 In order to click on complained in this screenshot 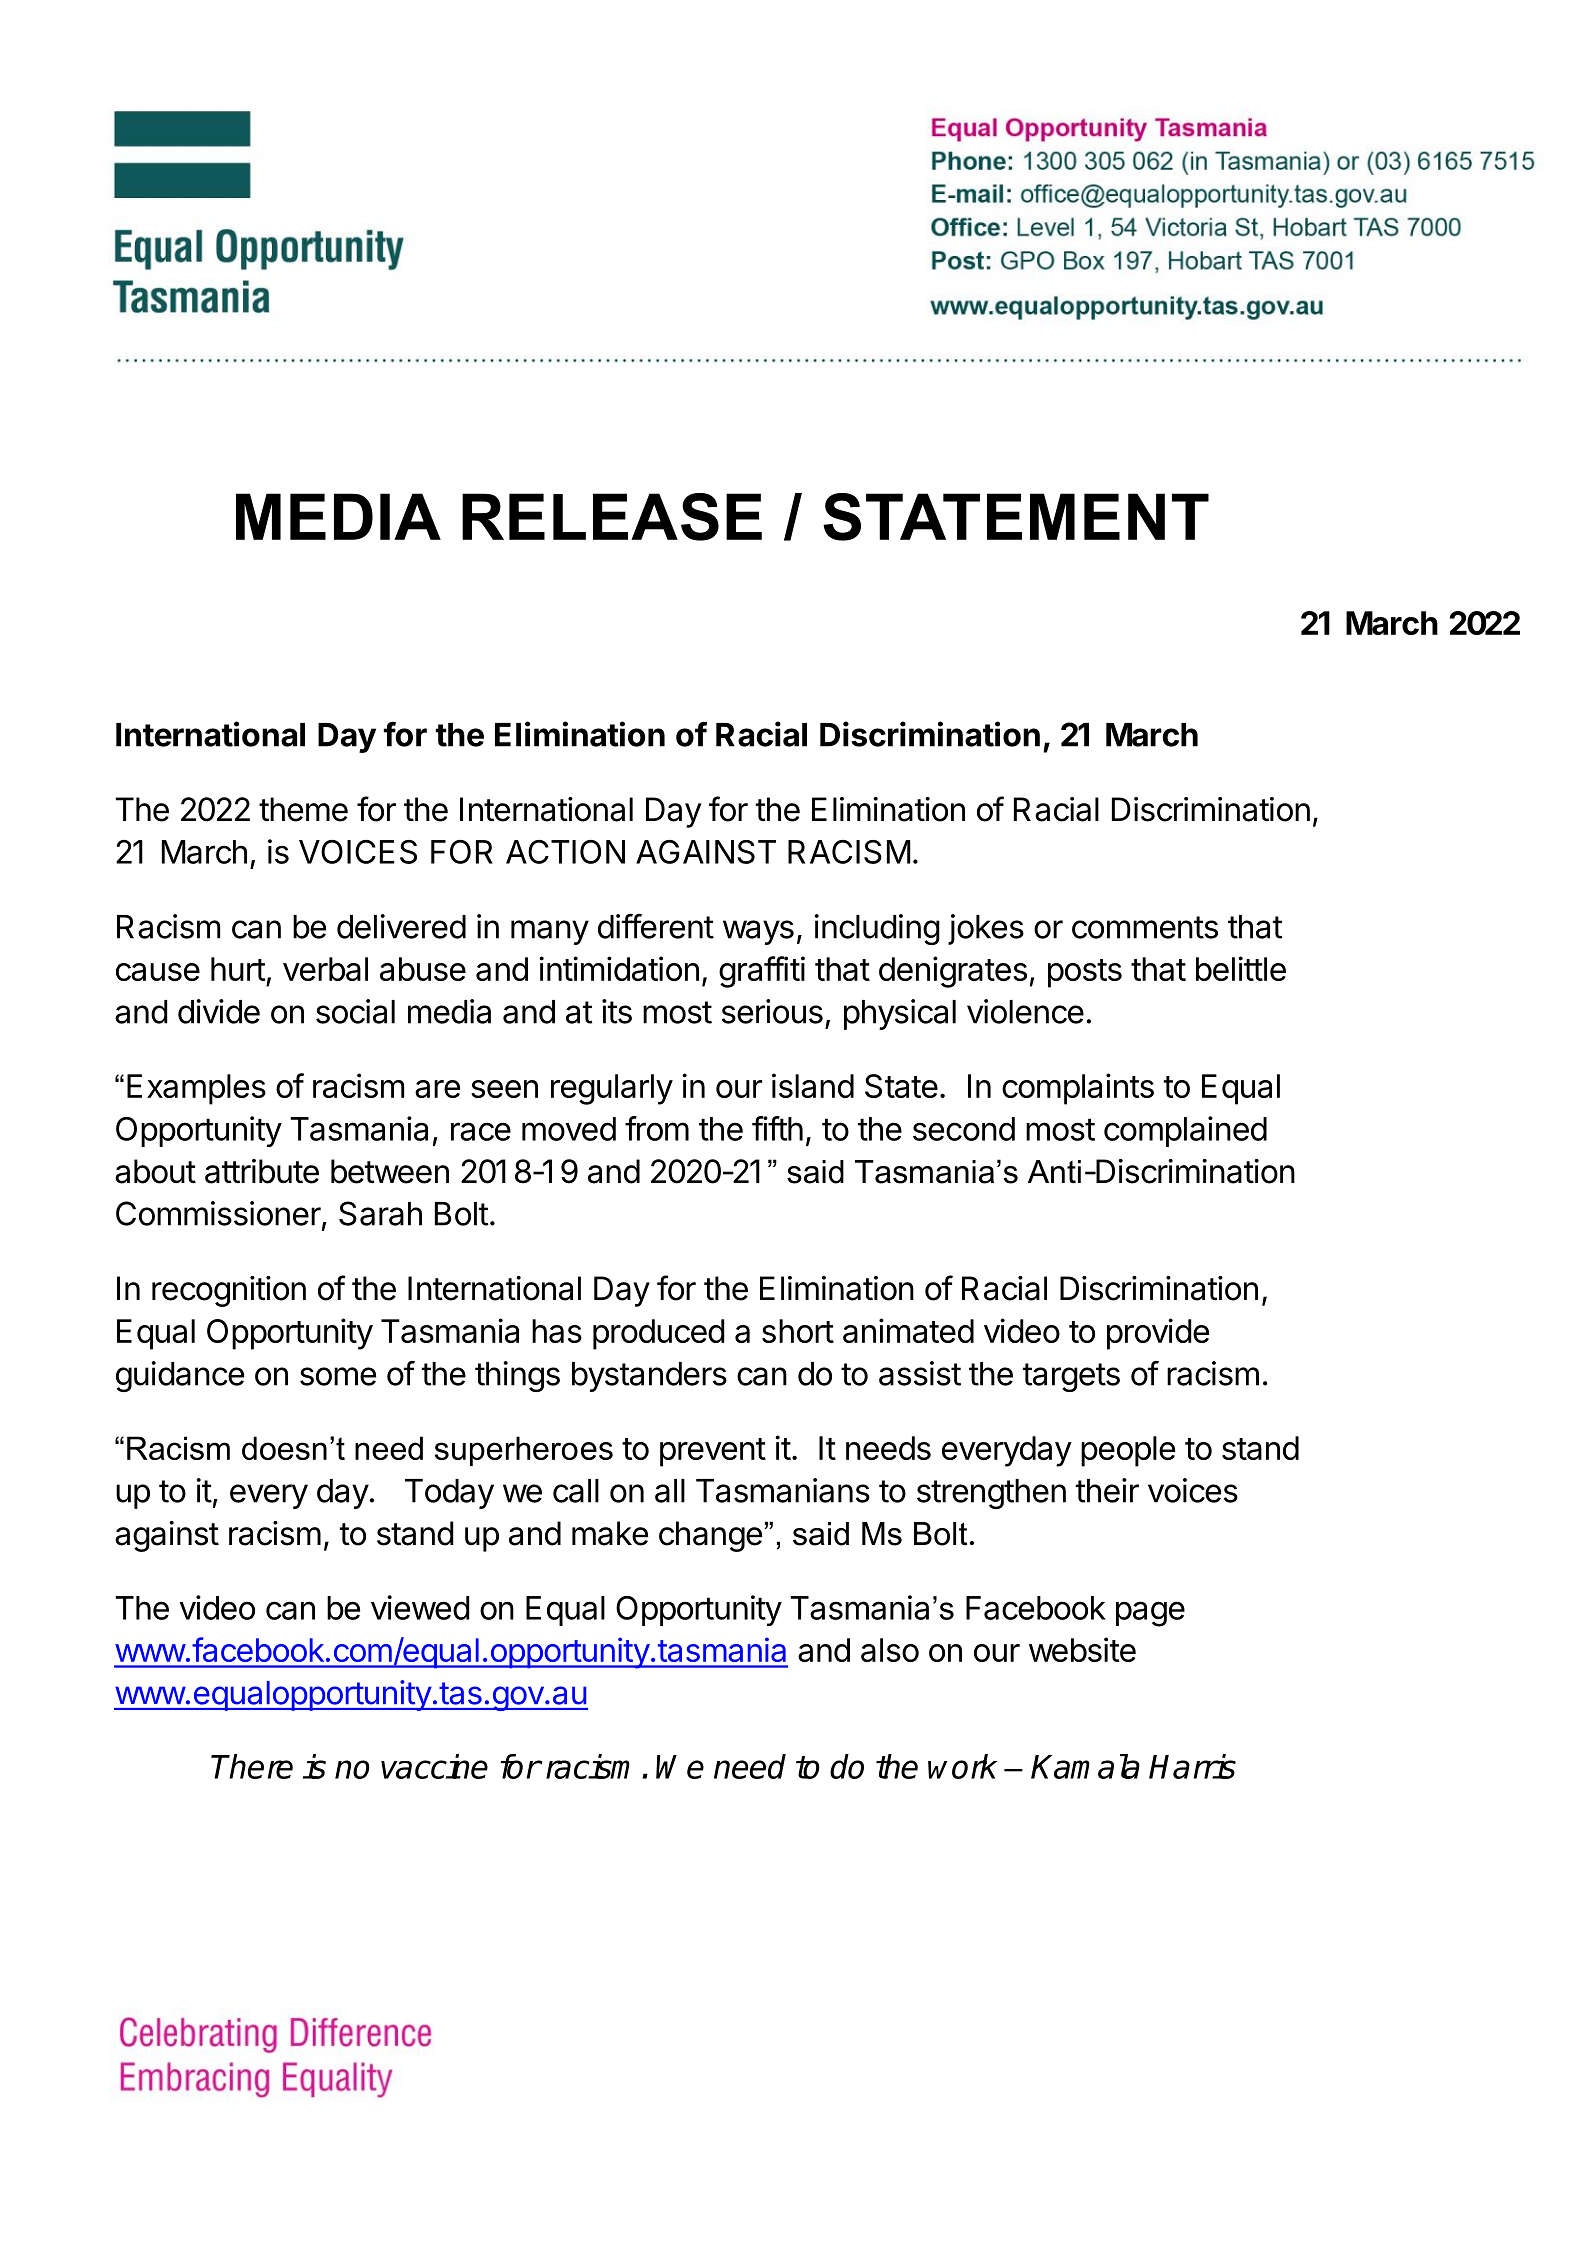, I will do `click(1185, 1131)`.
